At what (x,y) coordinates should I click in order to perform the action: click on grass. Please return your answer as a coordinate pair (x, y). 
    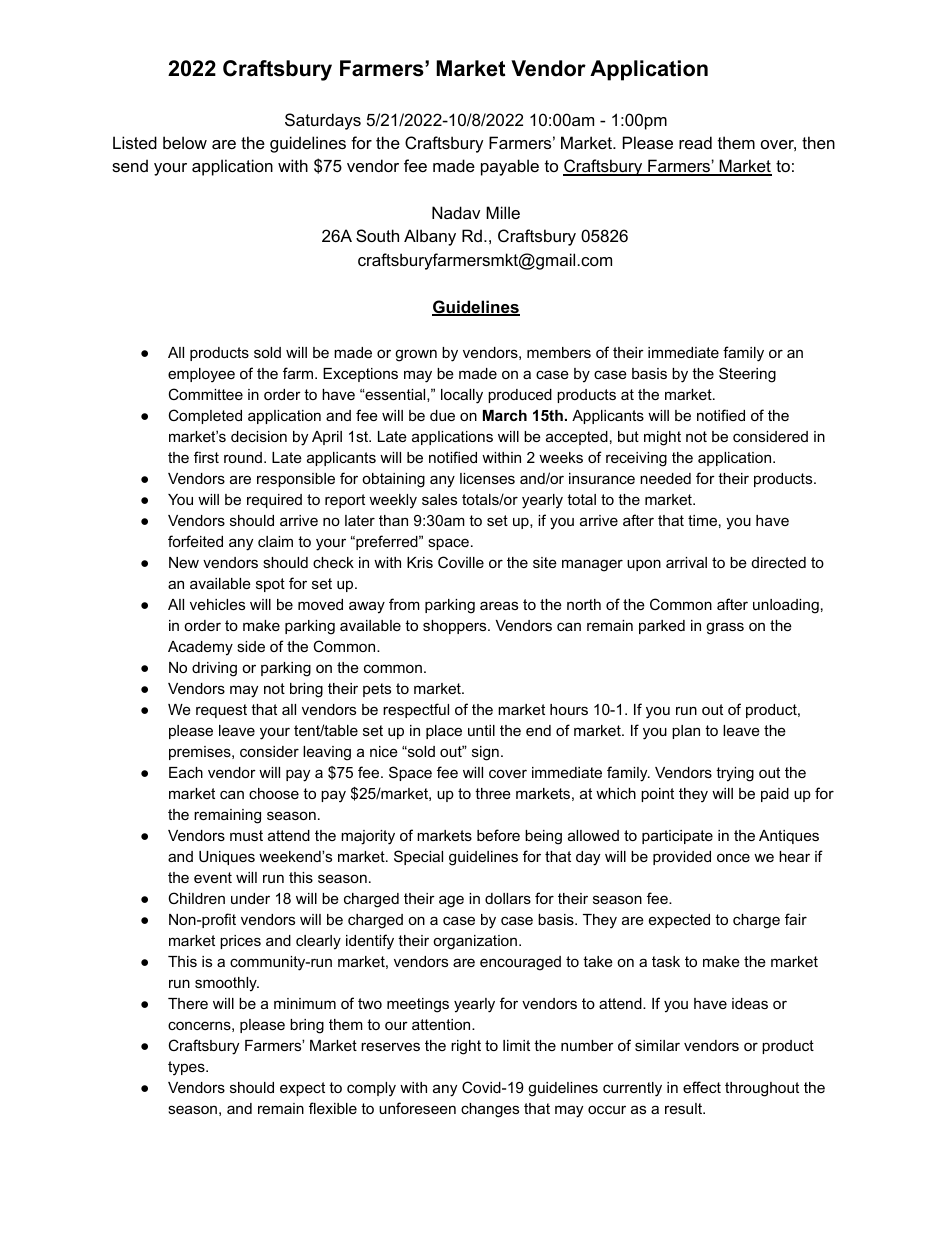
    Looking at the image, I should click on (725, 628).
